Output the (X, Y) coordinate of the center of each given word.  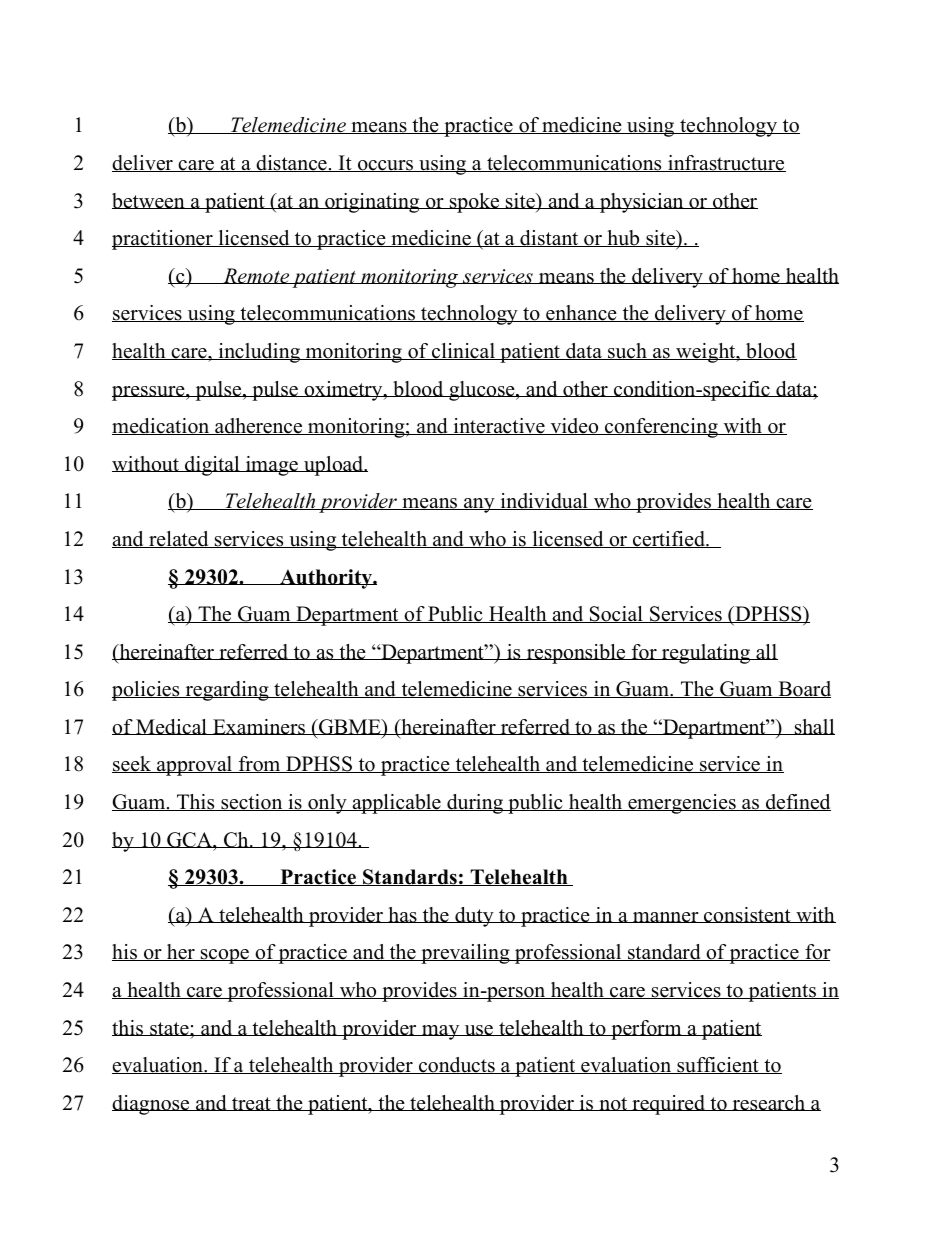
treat (251, 1104)
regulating (706, 654)
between (149, 201)
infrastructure (726, 163)
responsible (576, 654)
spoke (475, 203)
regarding (227, 691)
